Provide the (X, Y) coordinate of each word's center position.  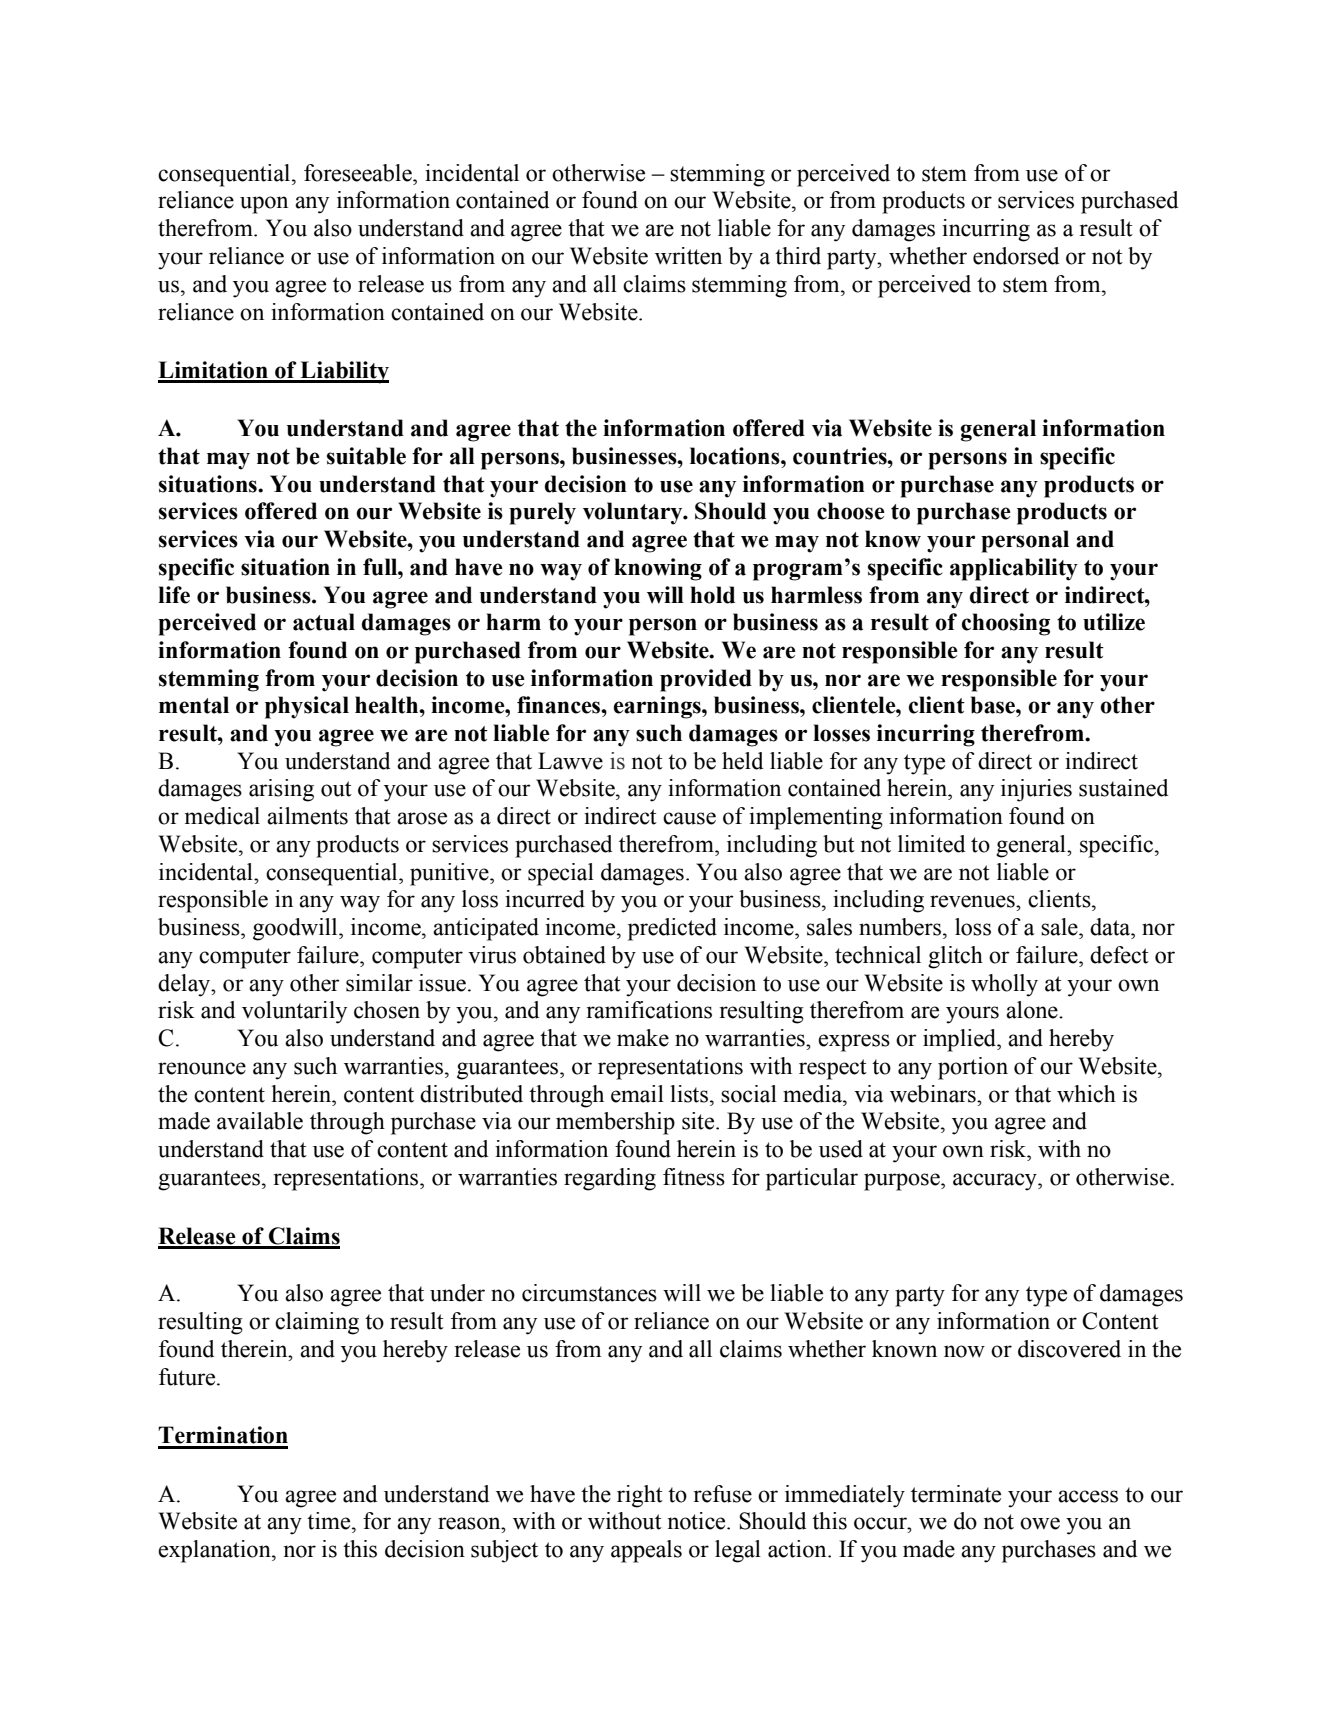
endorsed (1016, 256)
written (688, 256)
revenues (973, 901)
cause (689, 818)
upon (264, 205)
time (330, 1521)
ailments (307, 816)
